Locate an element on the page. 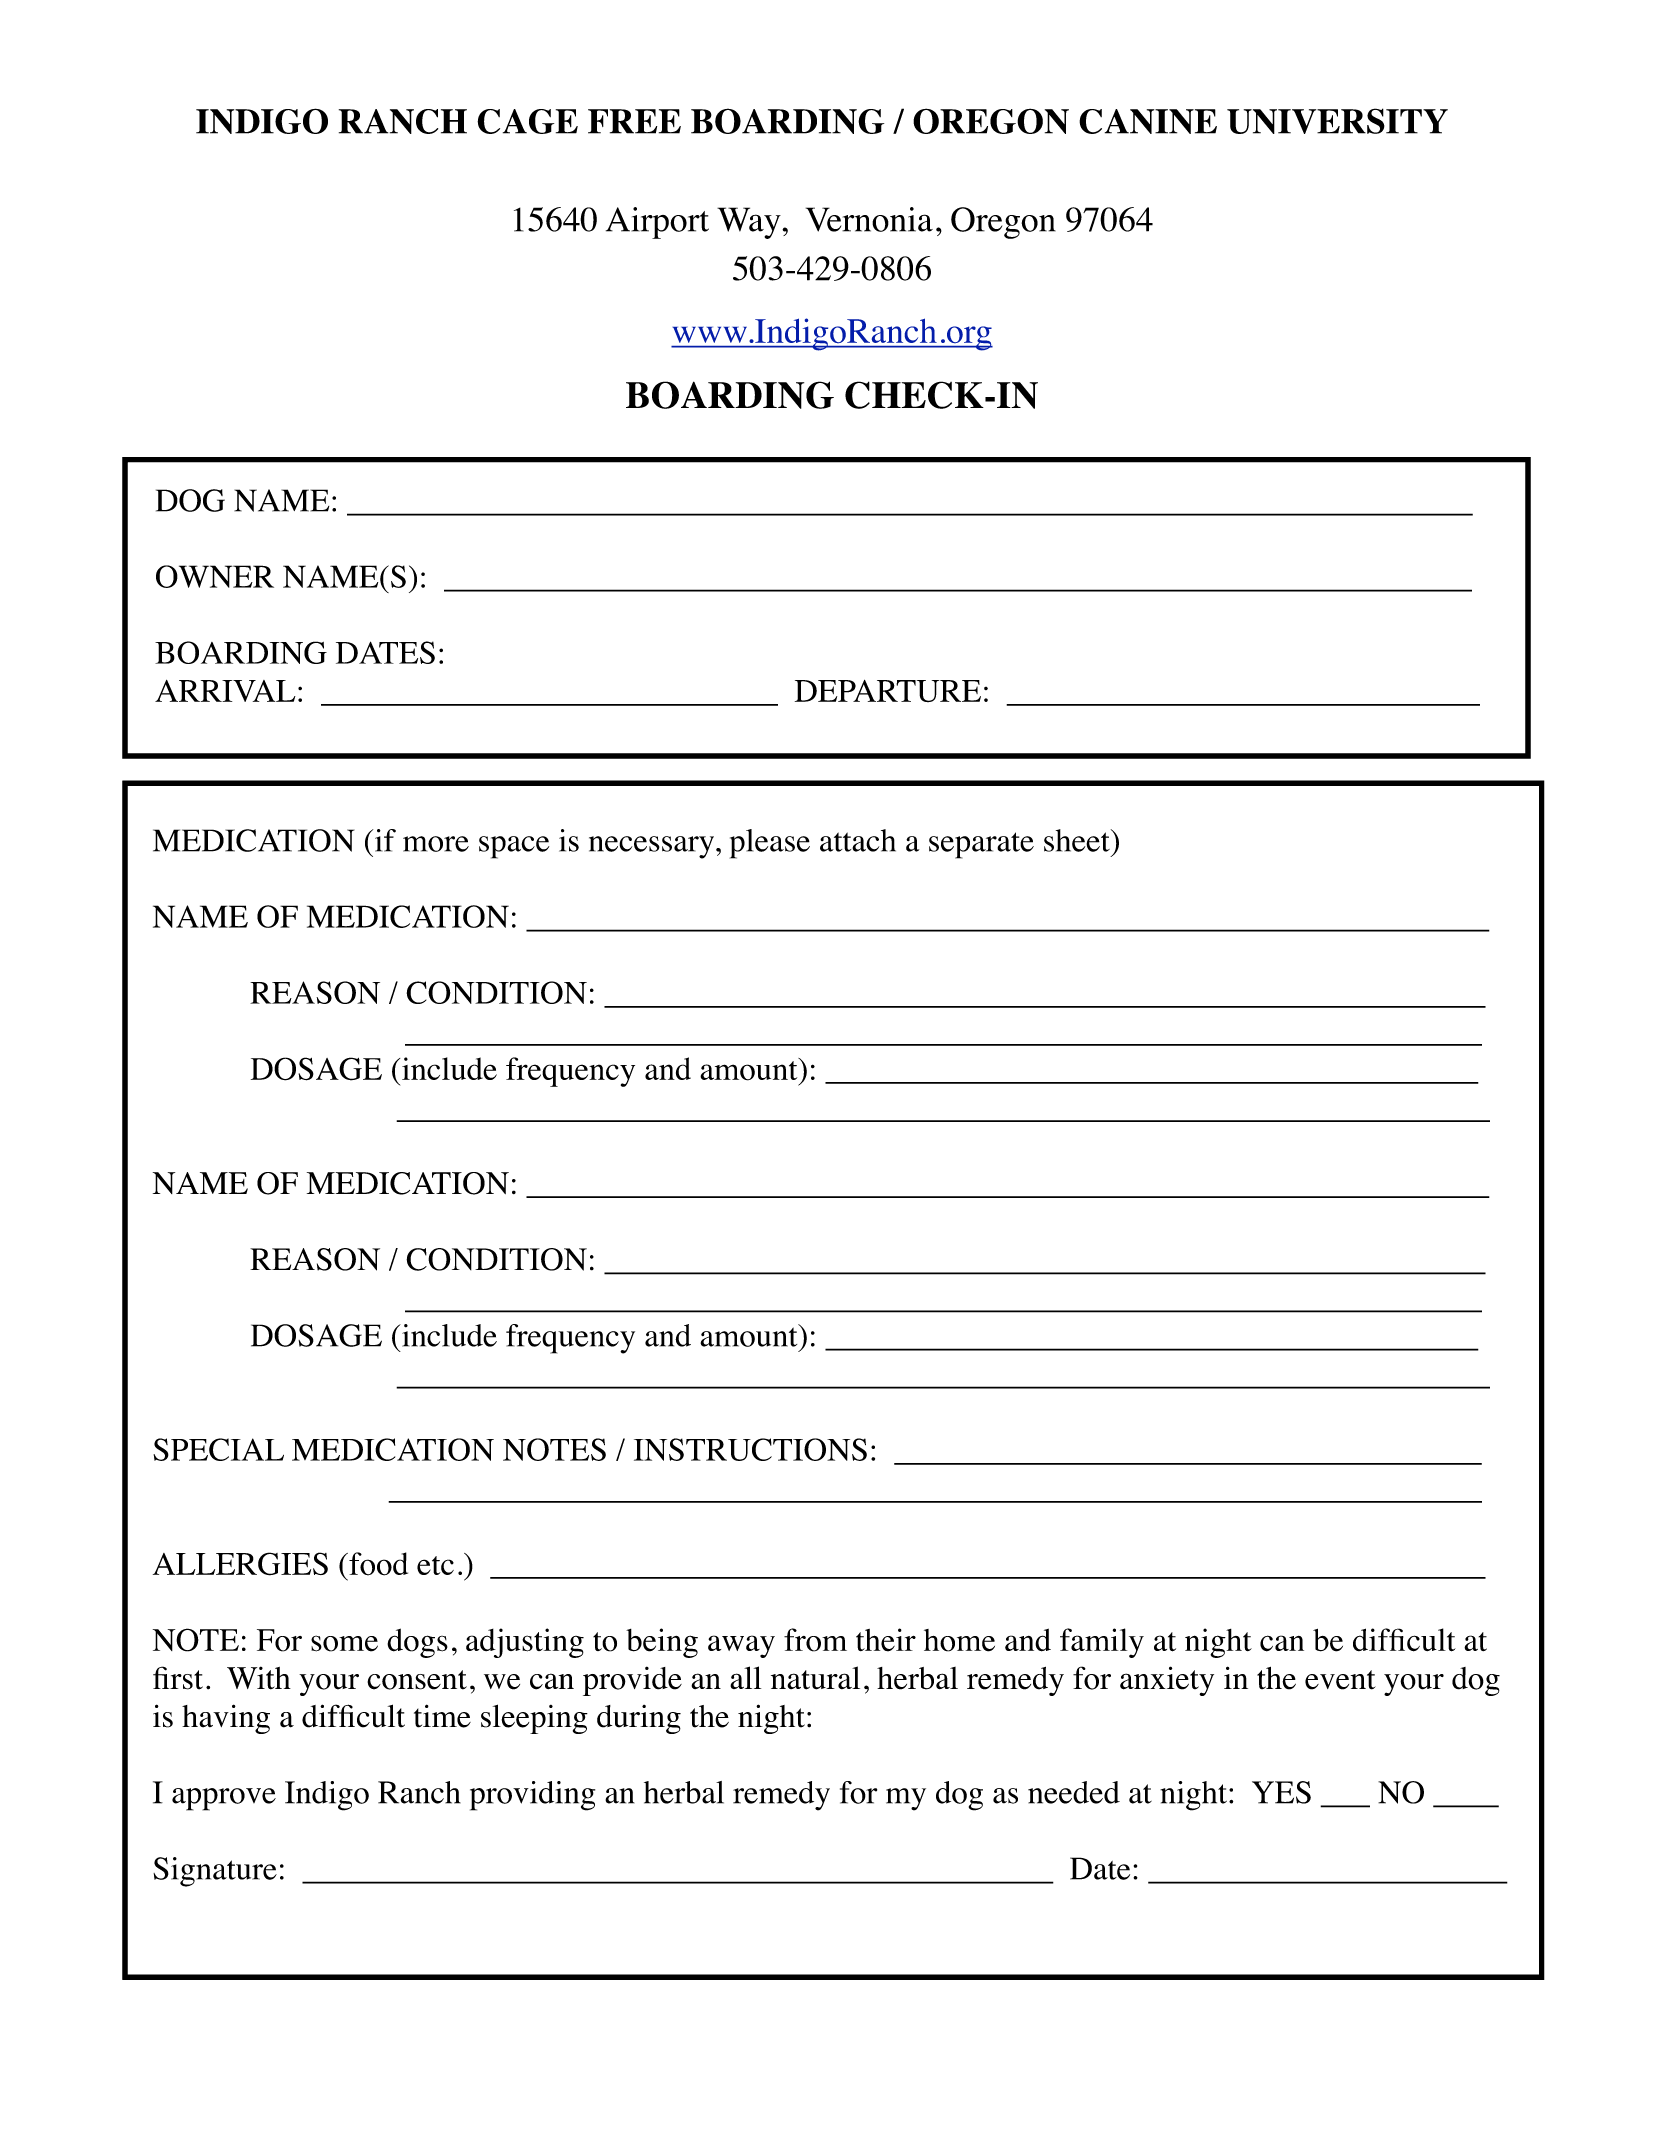 This page has width=1664, height=2154. approve is located at coordinates (224, 1799).
